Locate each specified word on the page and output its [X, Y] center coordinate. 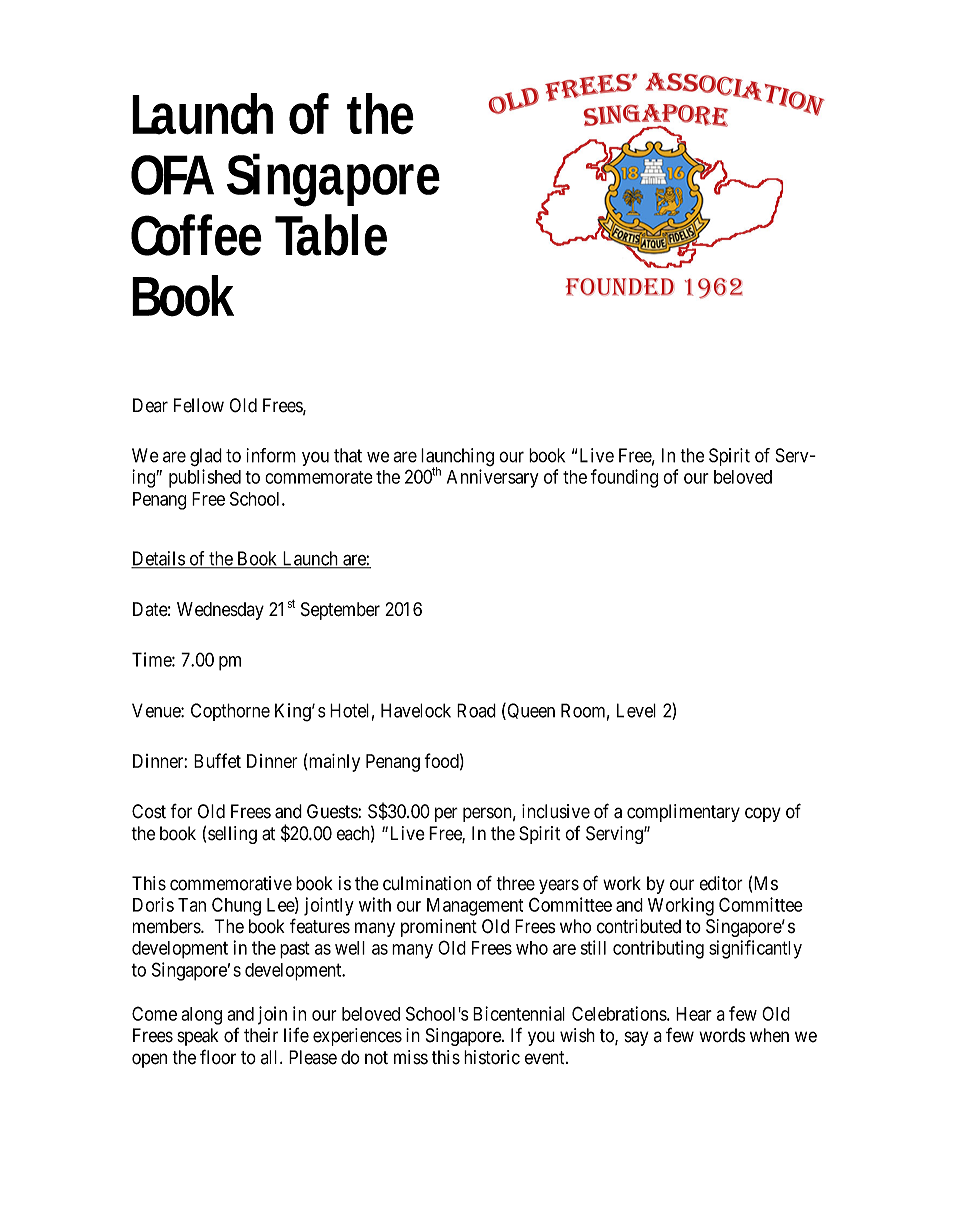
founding [624, 478]
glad [206, 457]
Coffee [196, 235]
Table [331, 235]
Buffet [217, 760]
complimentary [683, 813]
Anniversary [493, 478]
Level [636, 710]
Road [476, 710]
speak [198, 1037]
